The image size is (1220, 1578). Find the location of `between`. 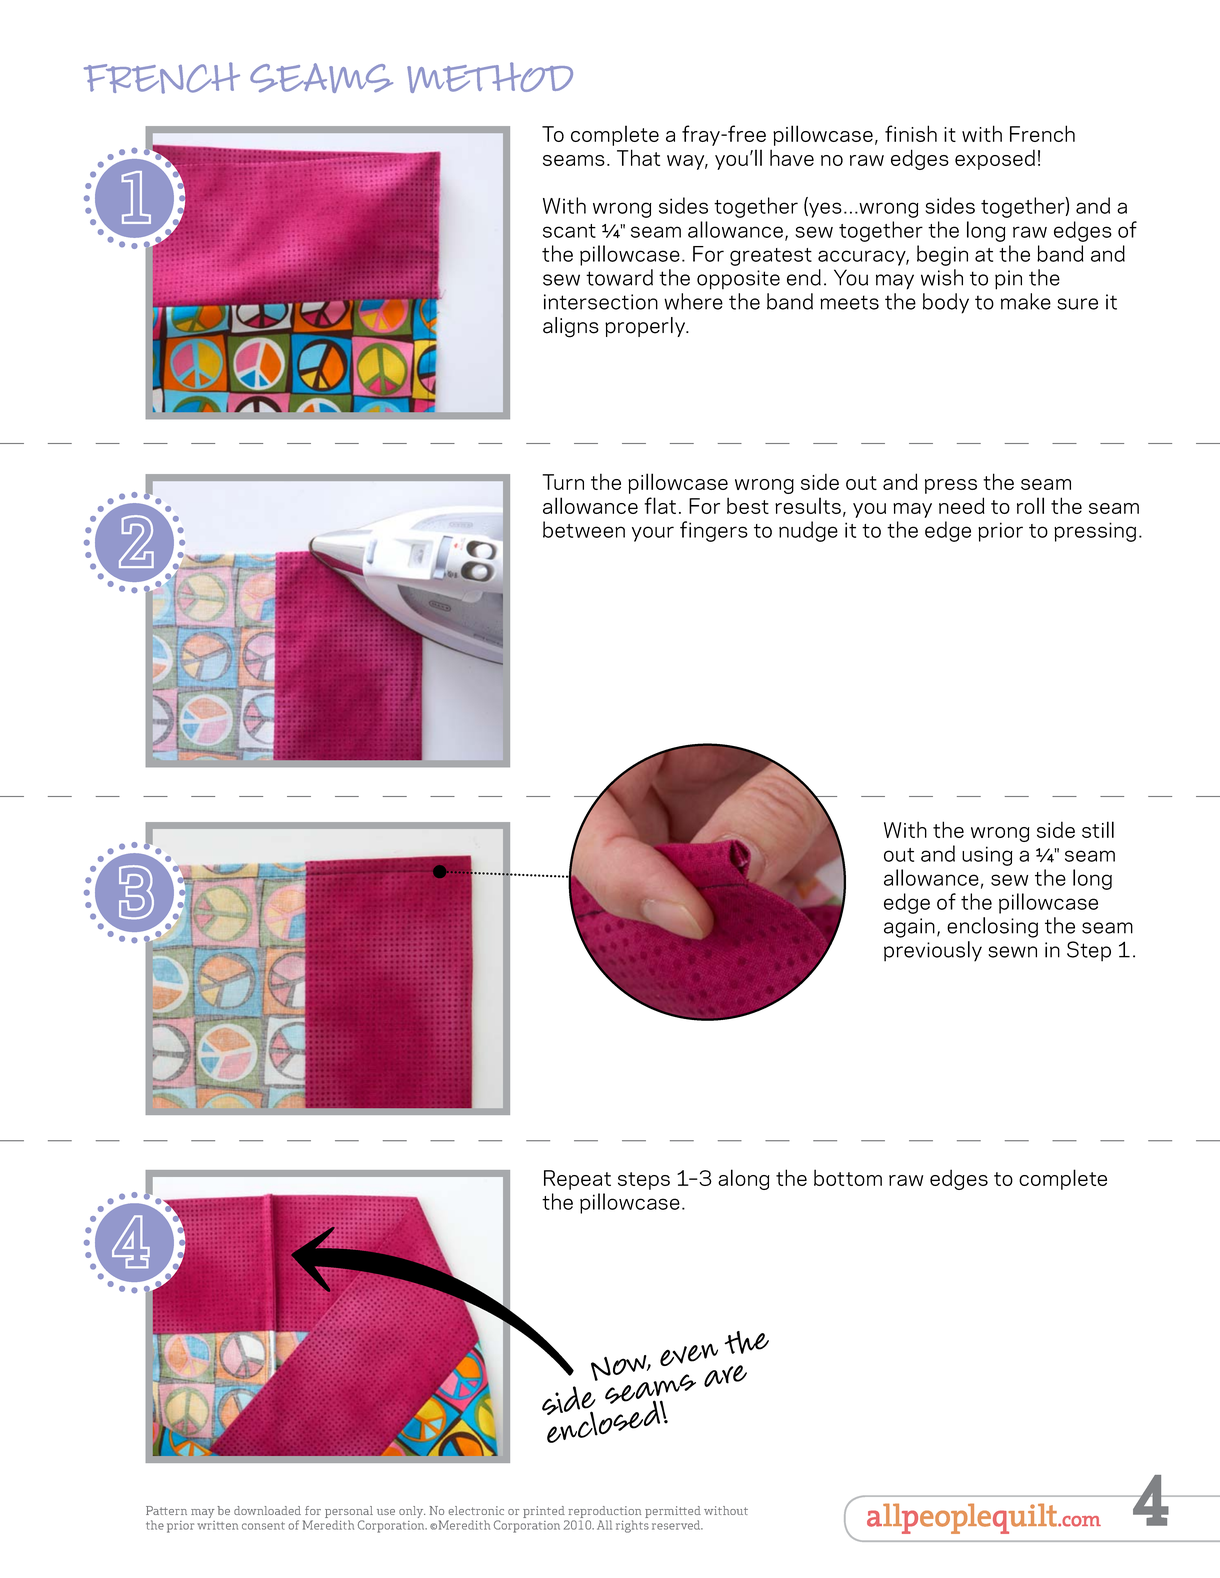

between is located at coordinates (584, 529).
